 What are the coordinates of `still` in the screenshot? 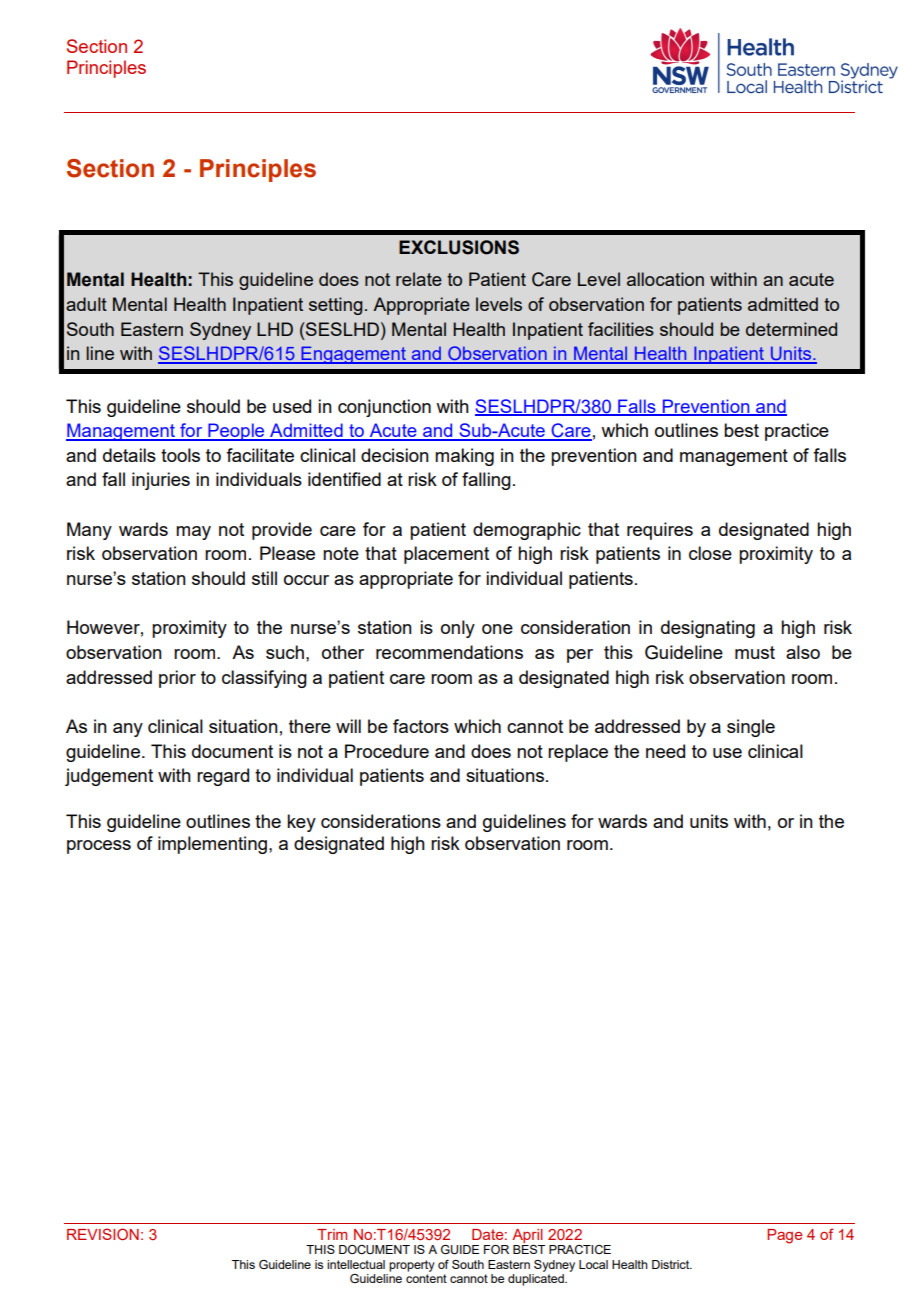 It's located at (264, 578).
